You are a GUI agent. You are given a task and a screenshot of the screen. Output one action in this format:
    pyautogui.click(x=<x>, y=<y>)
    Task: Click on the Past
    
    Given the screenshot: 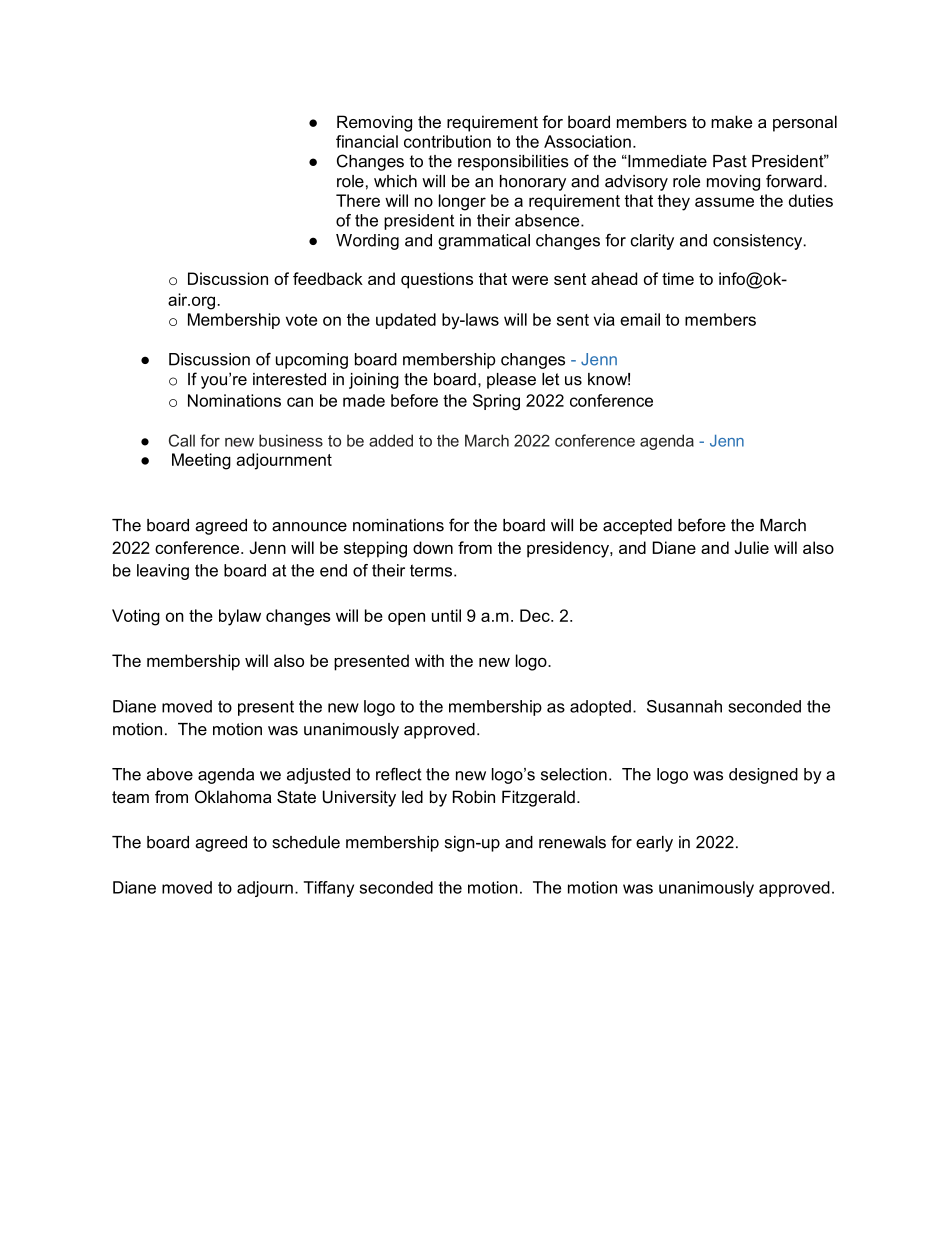 What is the action you would take?
    pyautogui.click(x=730, y=161)
